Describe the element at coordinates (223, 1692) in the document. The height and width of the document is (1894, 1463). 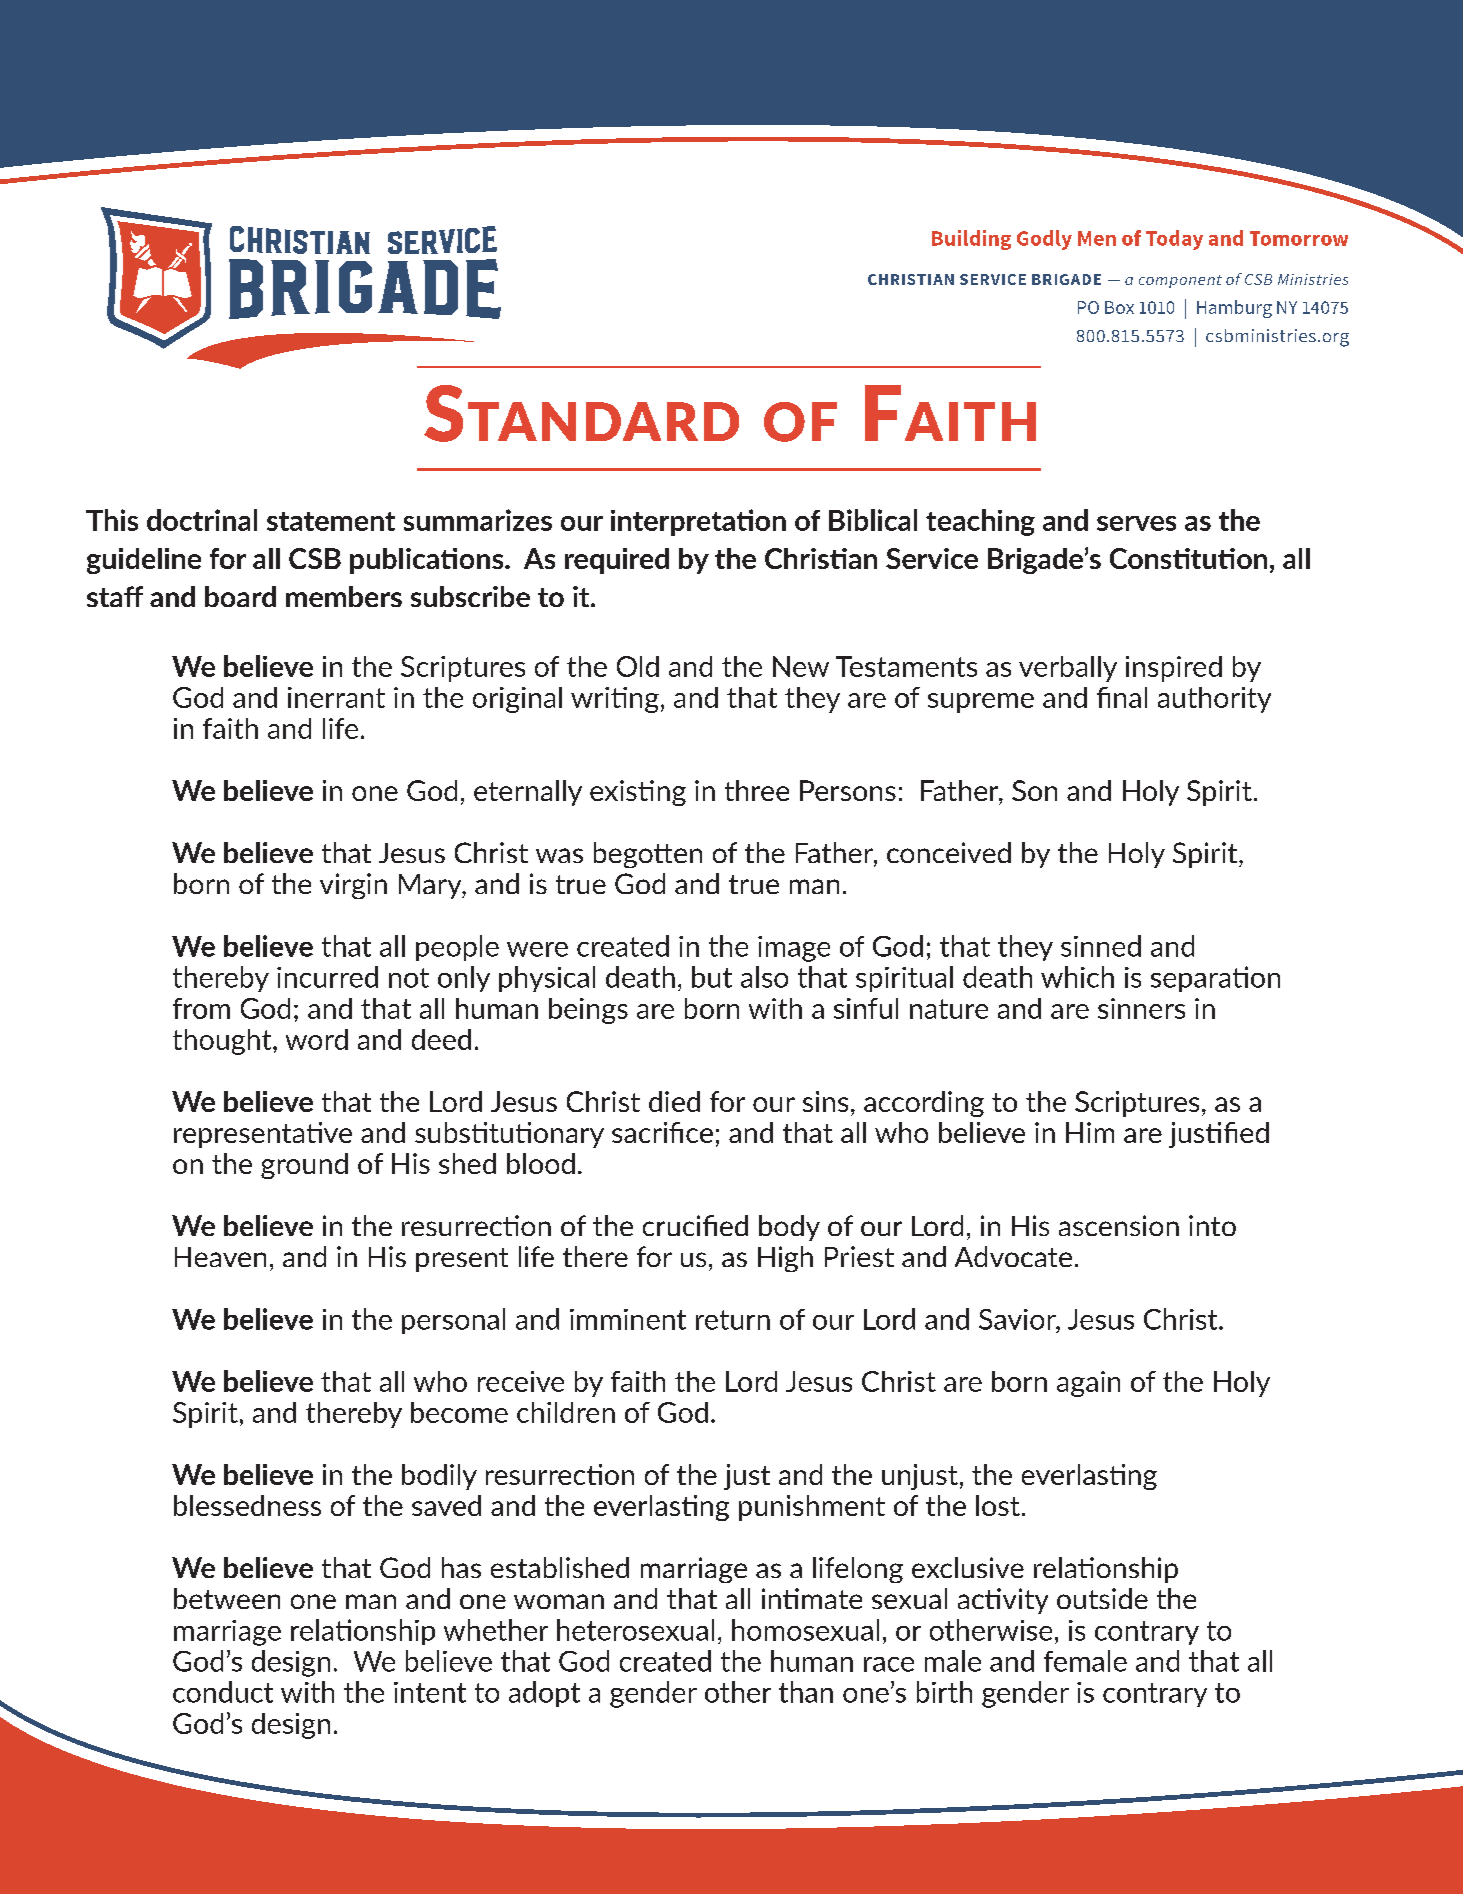
I see `conduct` at that location.
